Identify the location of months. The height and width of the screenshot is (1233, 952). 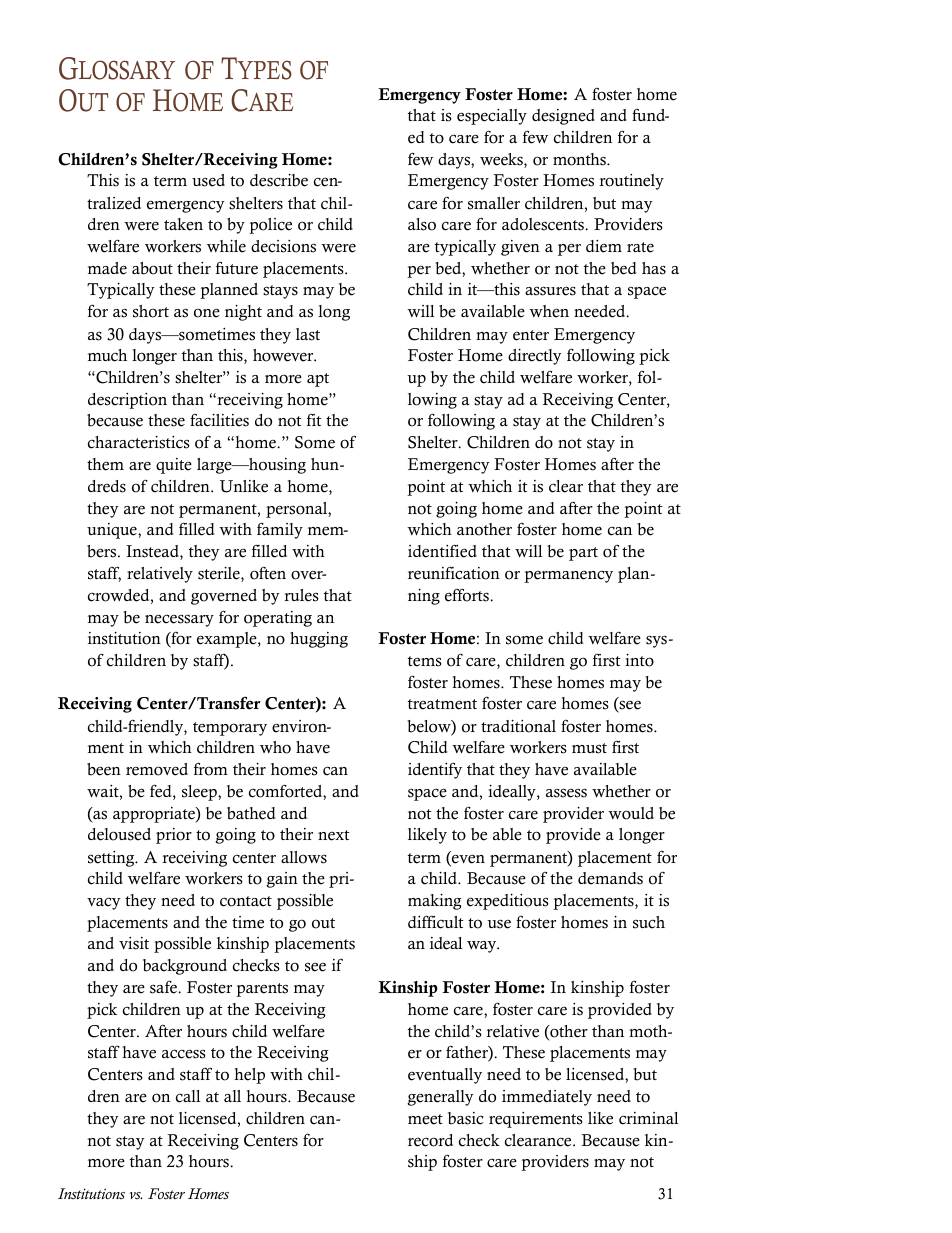
(580, 159).
